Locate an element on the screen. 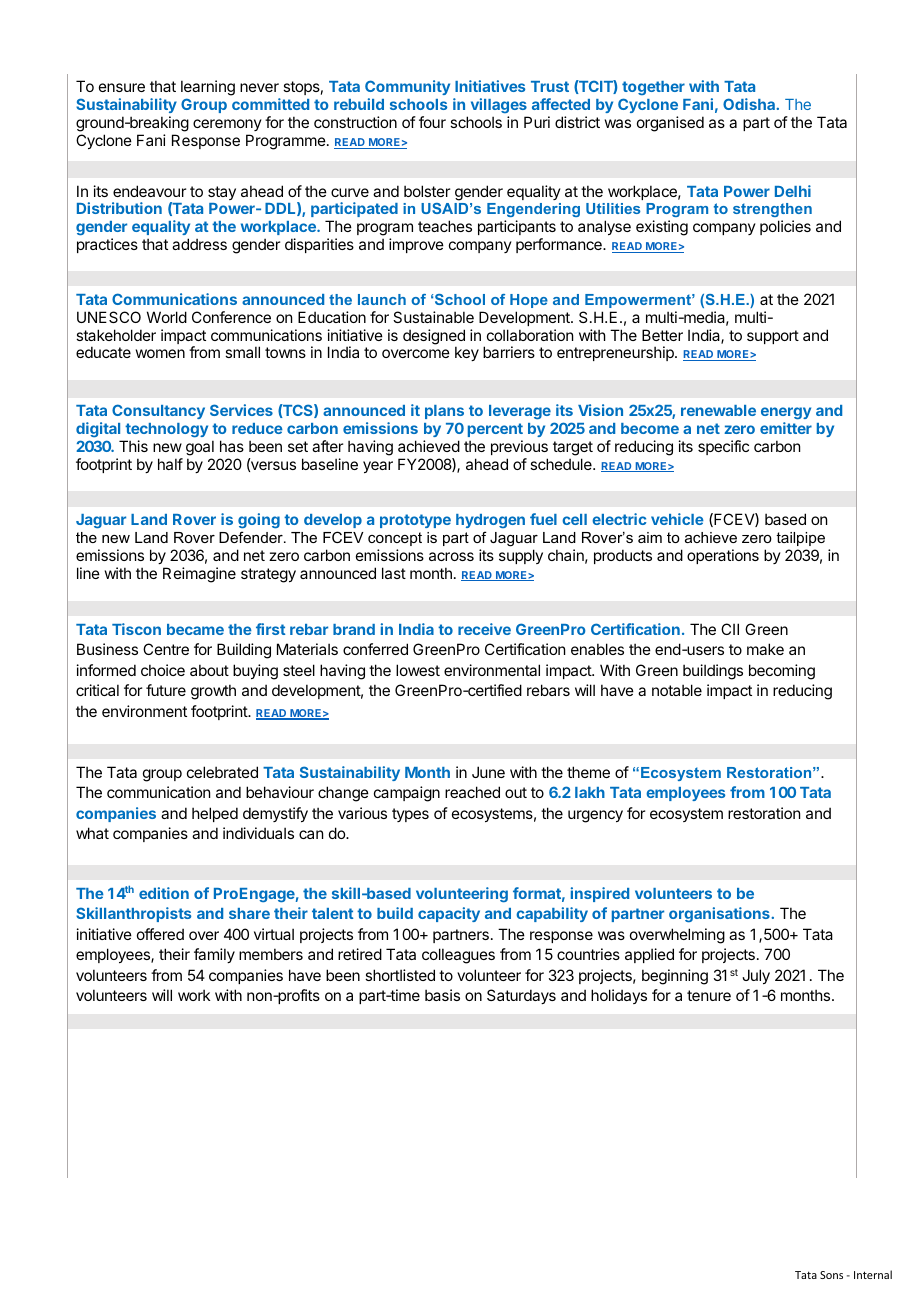  edition is located at coordinates (164, 893).
